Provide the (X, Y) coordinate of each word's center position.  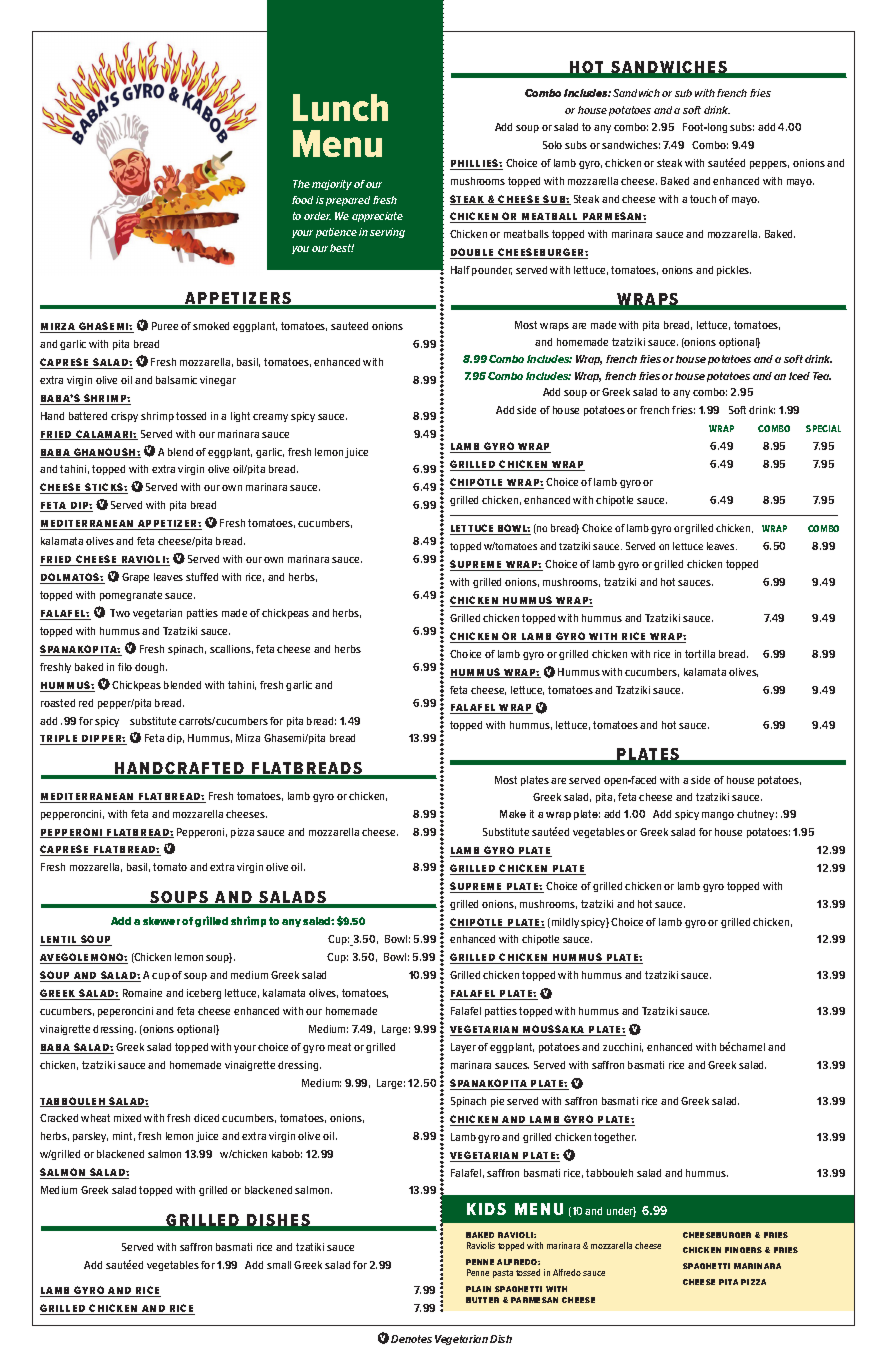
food (302, 200)
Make (513, 814)
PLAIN (478, 1289)
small (279, 1265)
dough (151, 668)
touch (703, 199)
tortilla (700, 654)
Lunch (340, 107)
